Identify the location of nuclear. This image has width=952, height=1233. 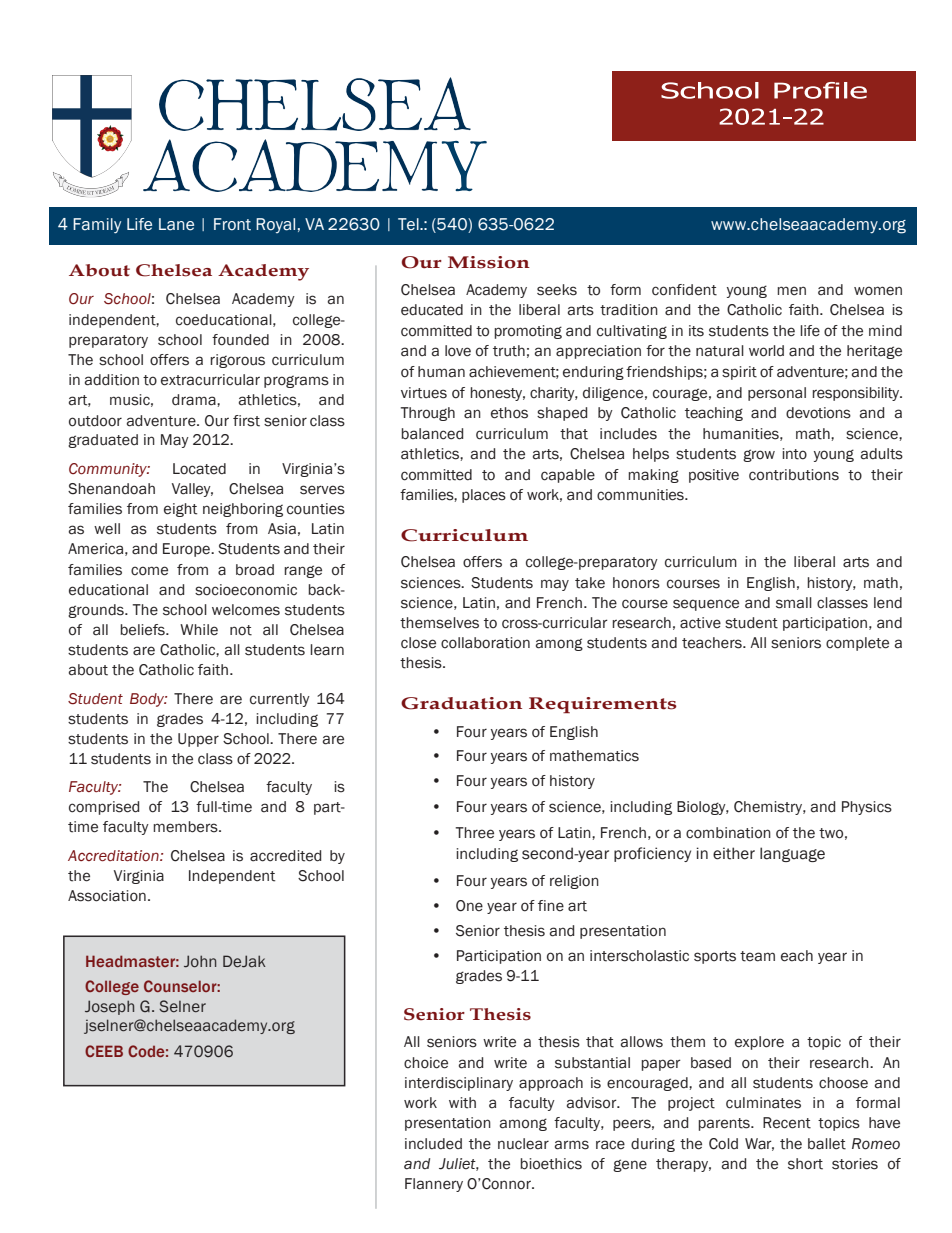
(523, 1144).
